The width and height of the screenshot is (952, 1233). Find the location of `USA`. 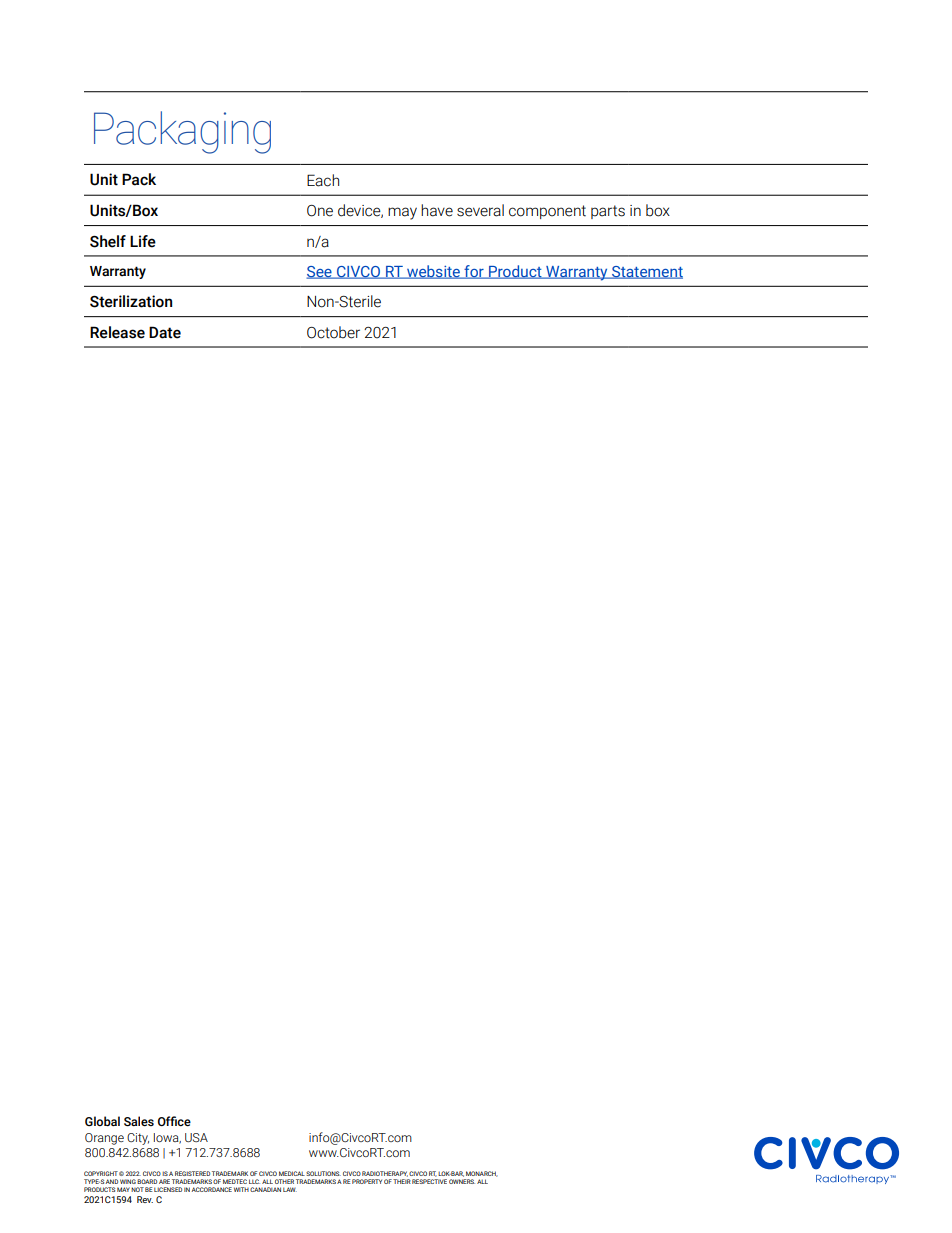

USA is located at coordinates (196, 1137).
